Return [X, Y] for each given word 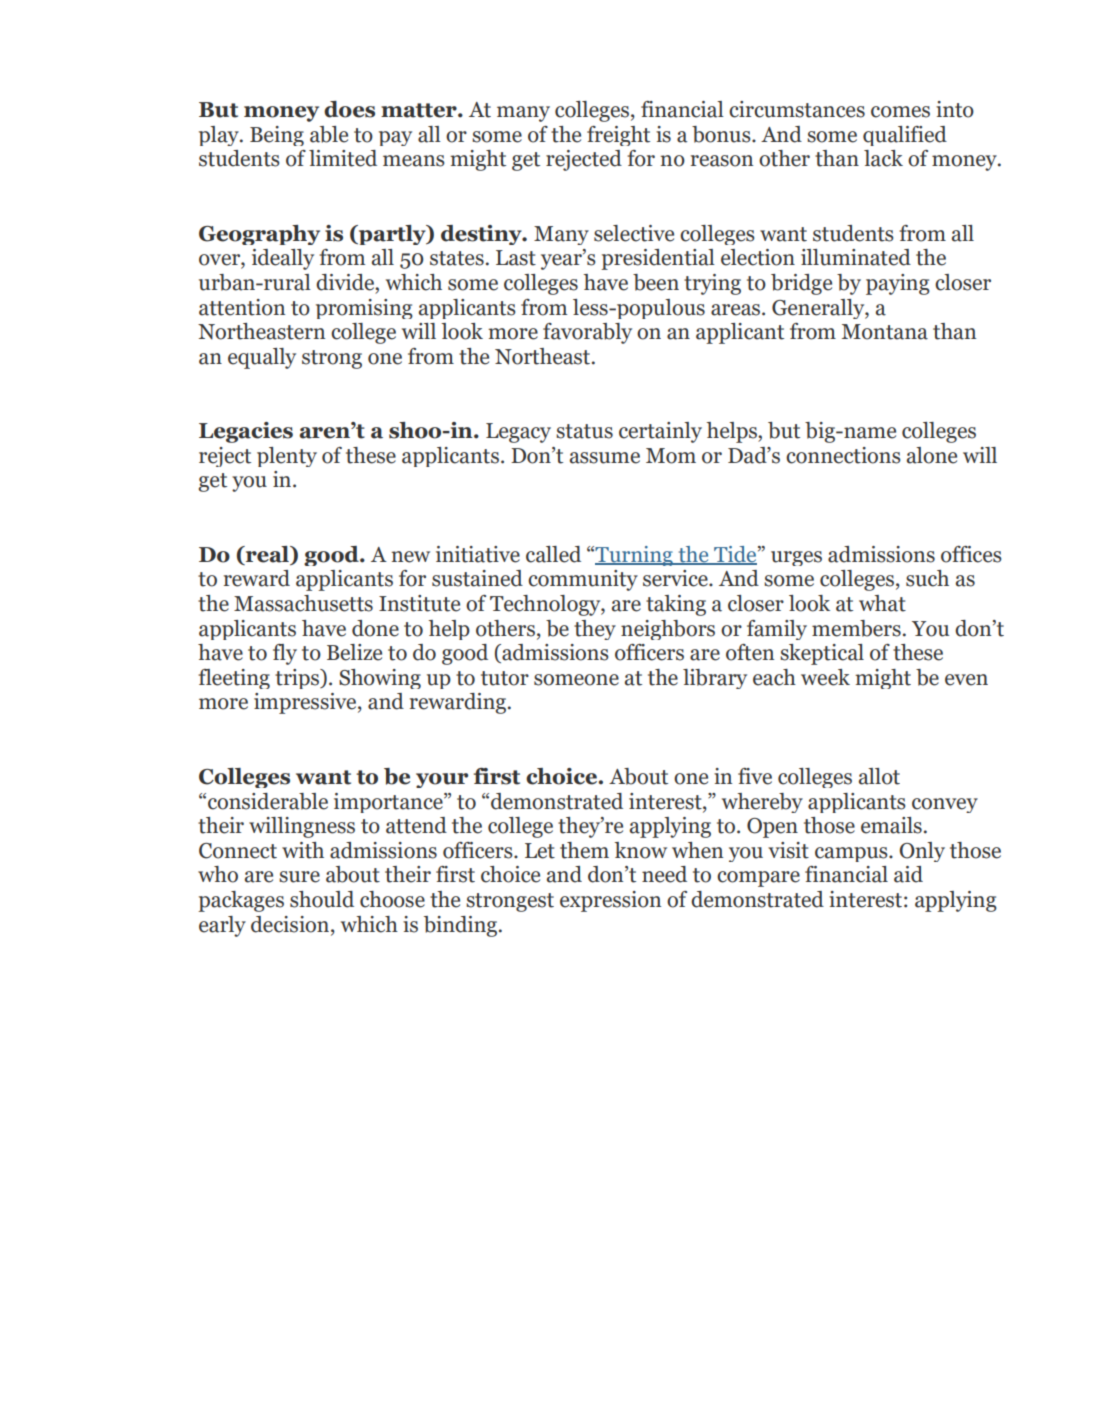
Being [277, 136]
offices [971, 554]
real [267, 555]
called [553, 554]
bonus [722, 134]
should [322, 899]
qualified [905, 136]
